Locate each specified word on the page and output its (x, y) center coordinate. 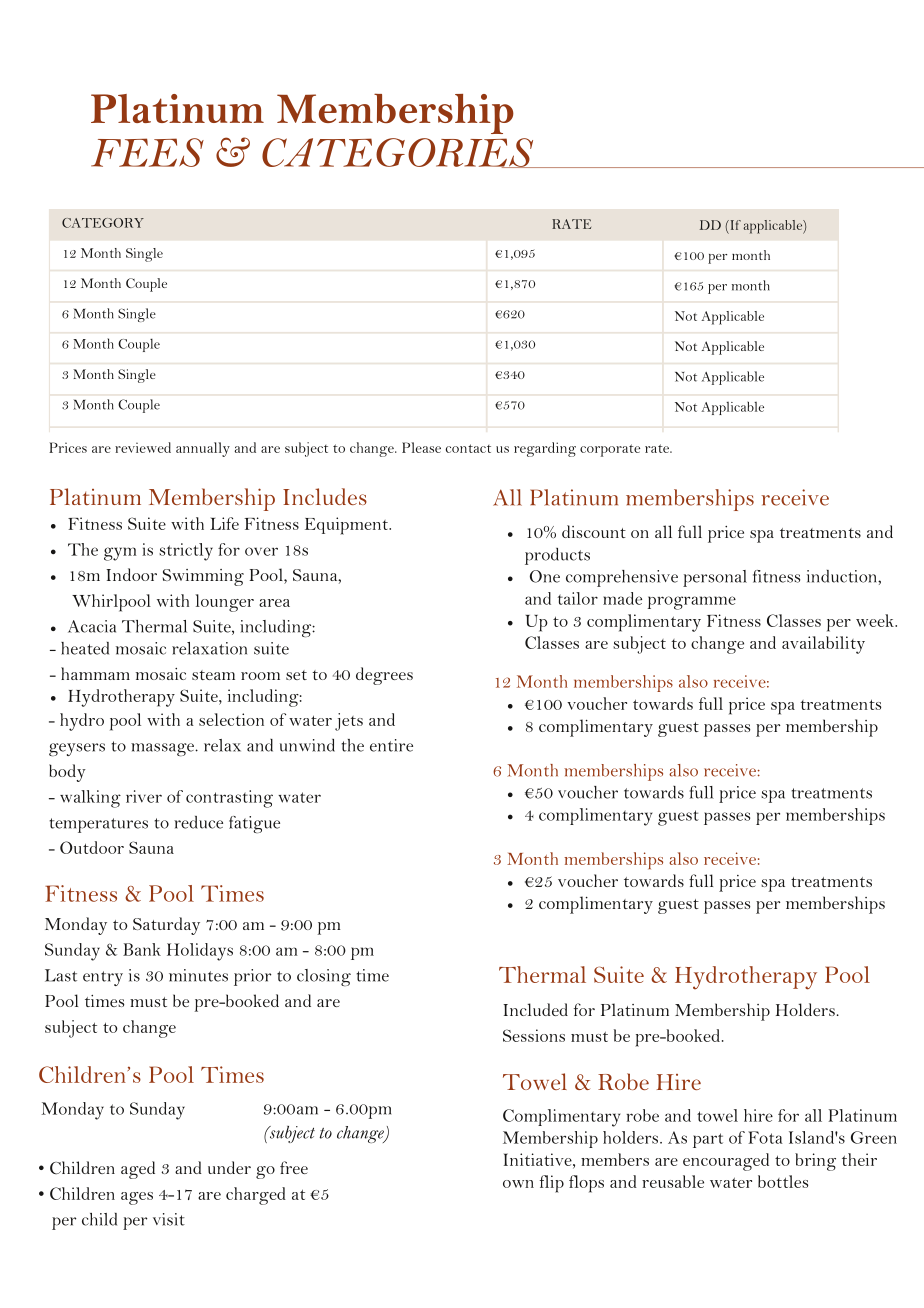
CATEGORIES (399, 153)
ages (137, 1198)
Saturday (166, 926)
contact (468, 448)
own (518, 1184)
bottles (783, 1181)
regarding (545, 449)
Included (535, 1009)
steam (213, 675)
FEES (147, 152)
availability (823, 645)
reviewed (143, 447)
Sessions (534, 1035)
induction (843, 576)
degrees (384, 676)
